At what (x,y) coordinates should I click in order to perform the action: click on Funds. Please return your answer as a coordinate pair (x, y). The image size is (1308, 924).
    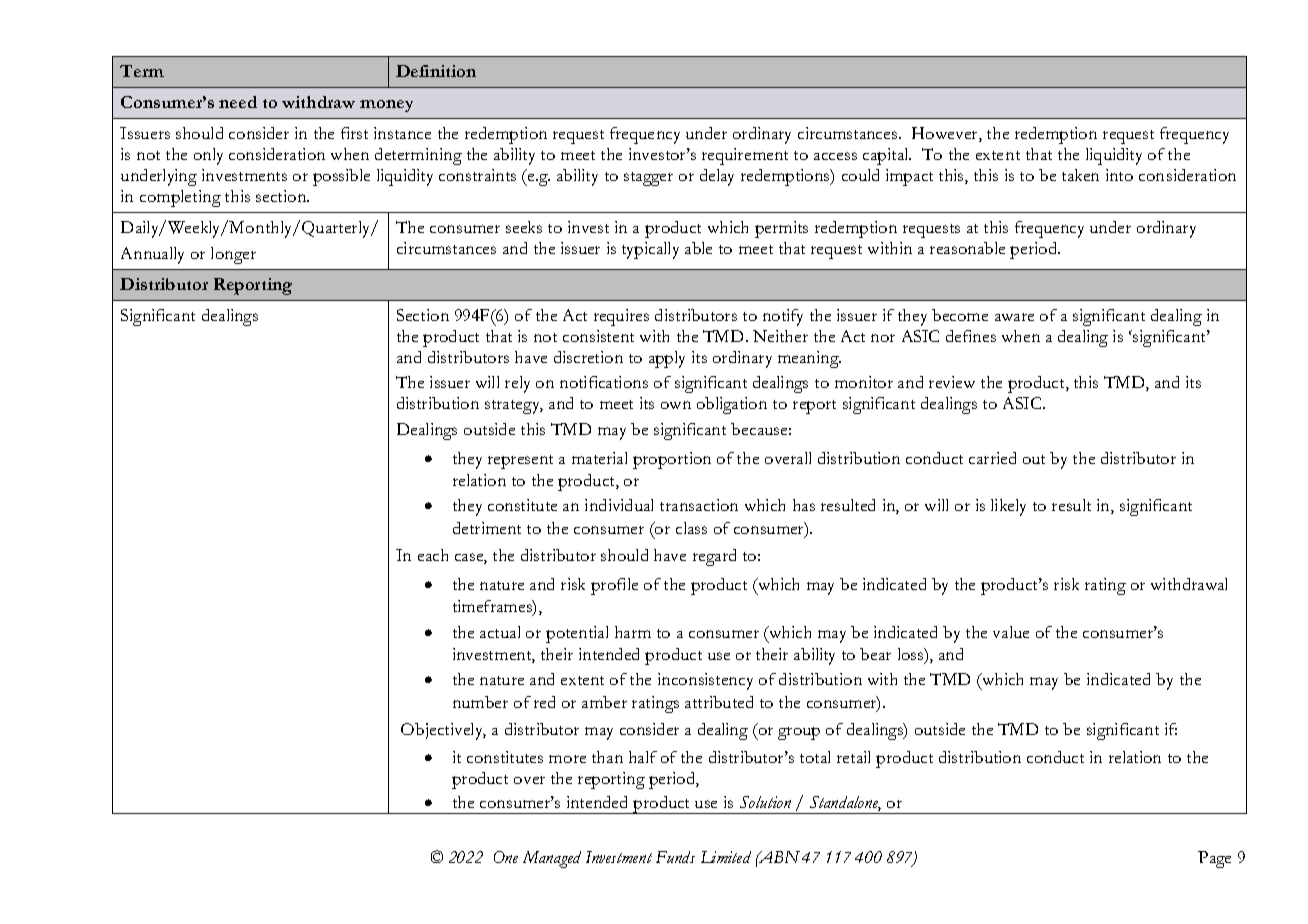
    Looking at the image, I should click on (675, 857).
